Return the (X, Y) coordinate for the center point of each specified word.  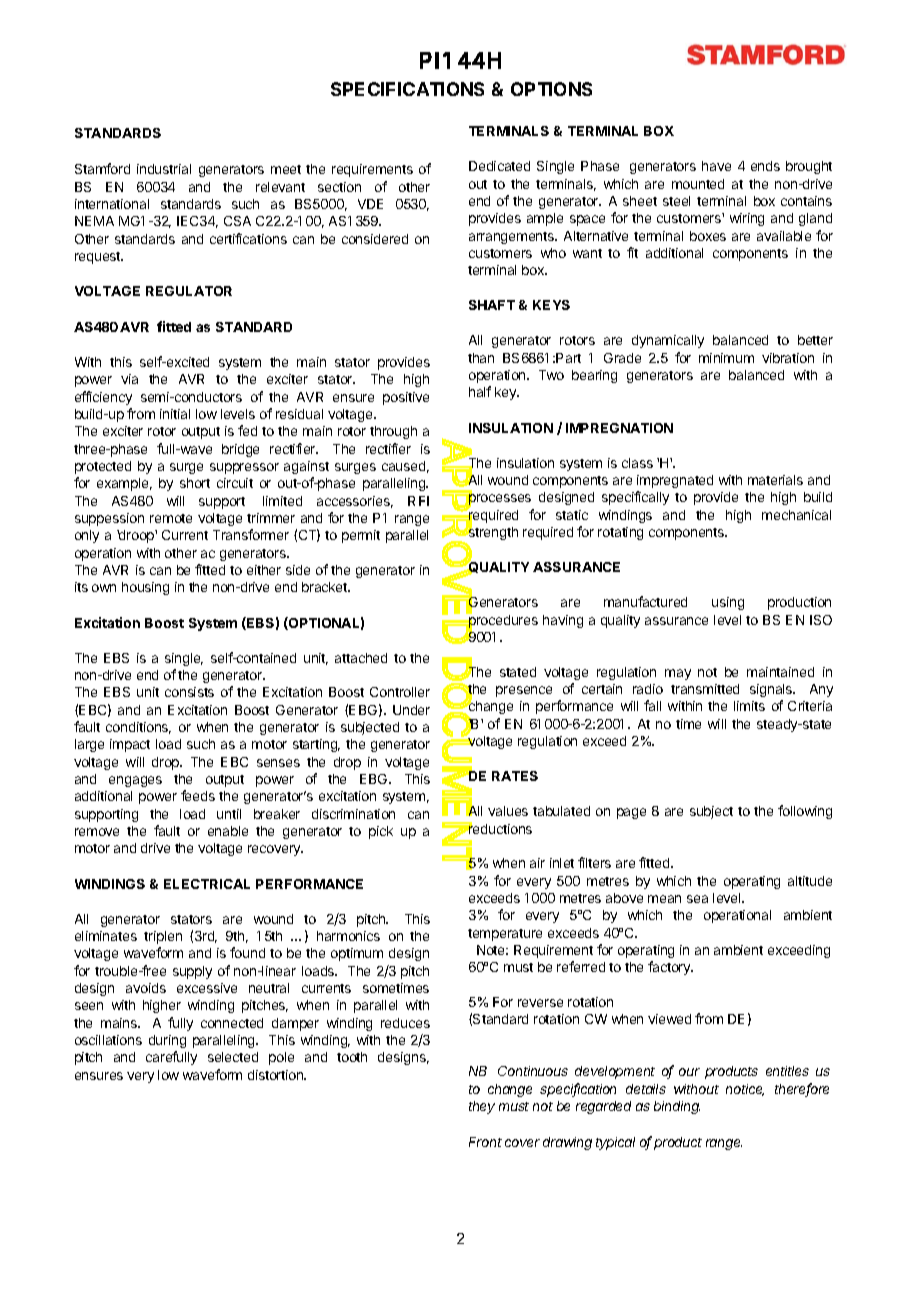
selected (233, 1057)
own (104, 588)
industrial (164, 169)
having (563, 621)
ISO (821, 620)
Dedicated (499, 166)
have (716, 166)
